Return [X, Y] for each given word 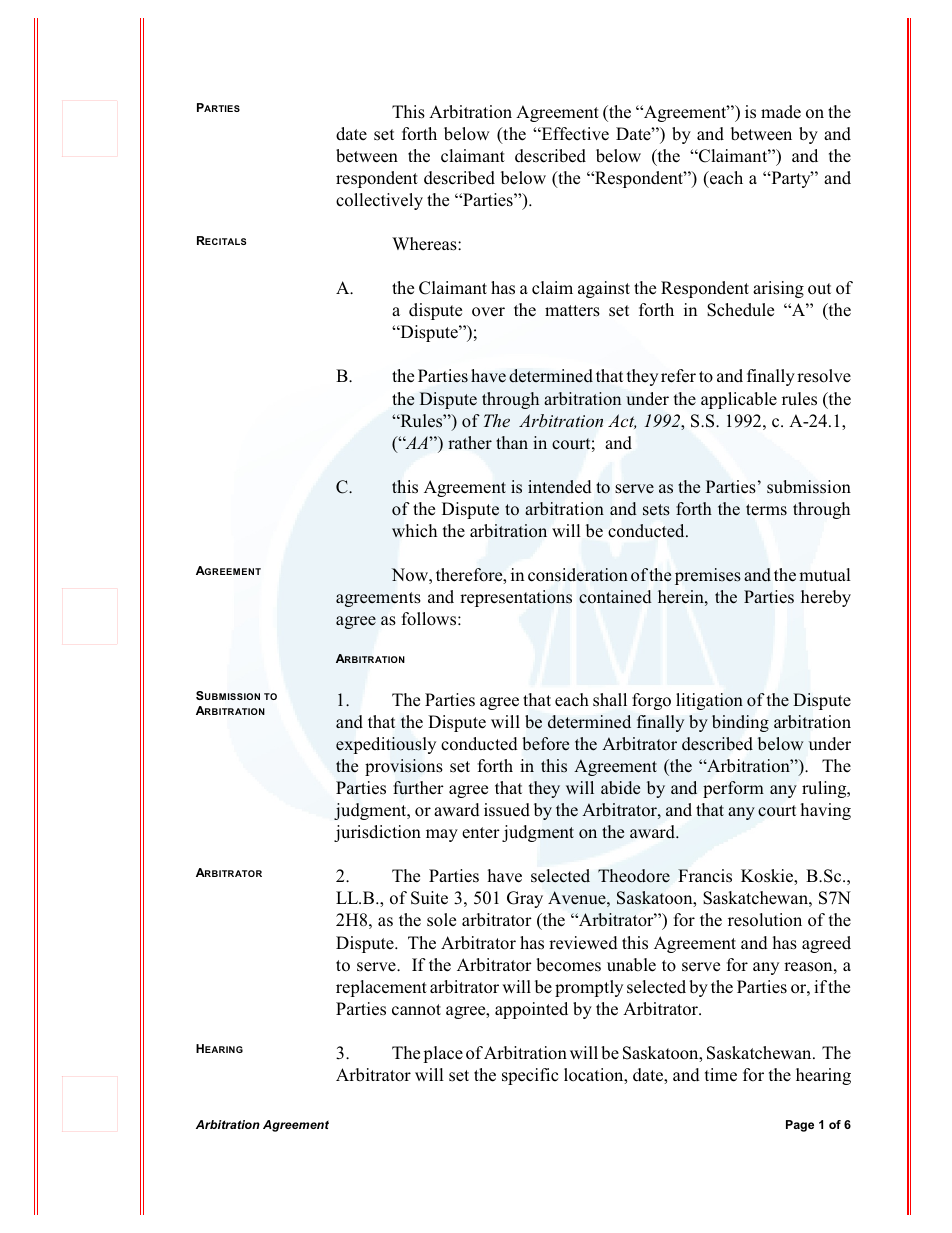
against [604, 289]
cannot [416, 1010]
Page [800, 1126]
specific [530, 1076]
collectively [379, 201]
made [781, 112]
